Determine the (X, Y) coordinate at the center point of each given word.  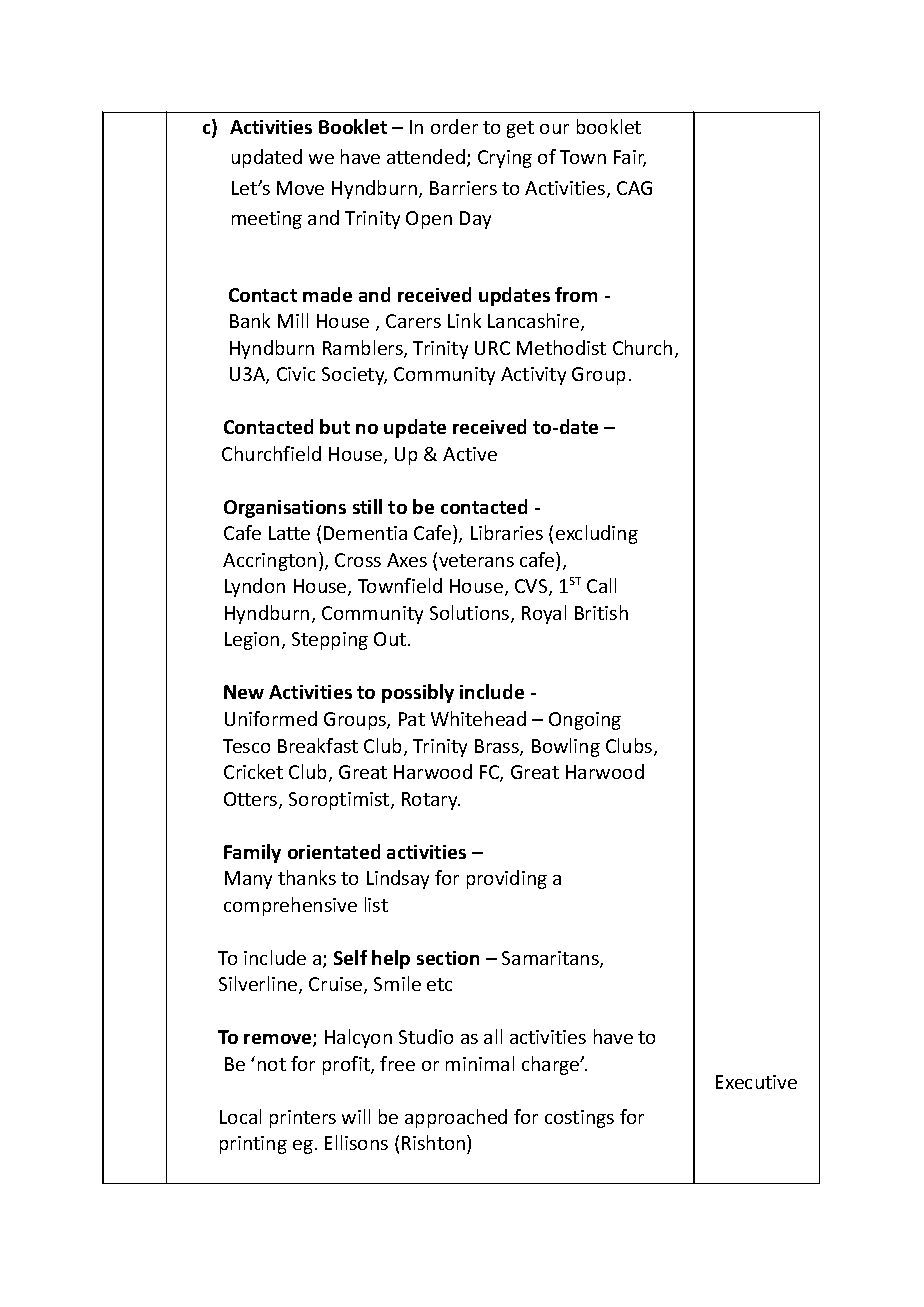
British (601, 612)
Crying (505, 159)
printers (303, 1119)
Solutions (471, 614)
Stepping (330, 641)
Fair (630, 158)
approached (456, 1118)
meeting (267, 220)
